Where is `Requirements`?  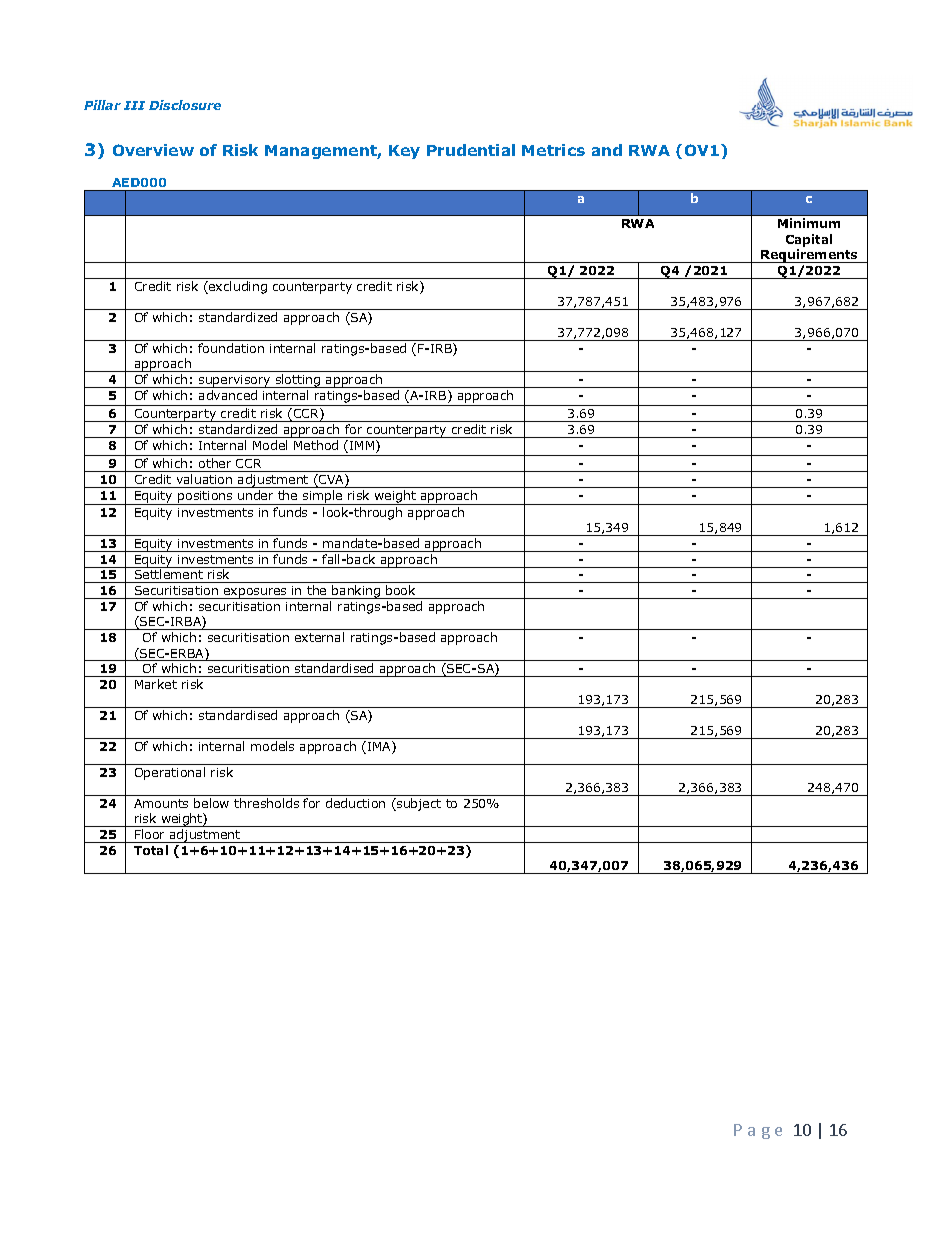
Requirements is located at coordinates (809, 256).
